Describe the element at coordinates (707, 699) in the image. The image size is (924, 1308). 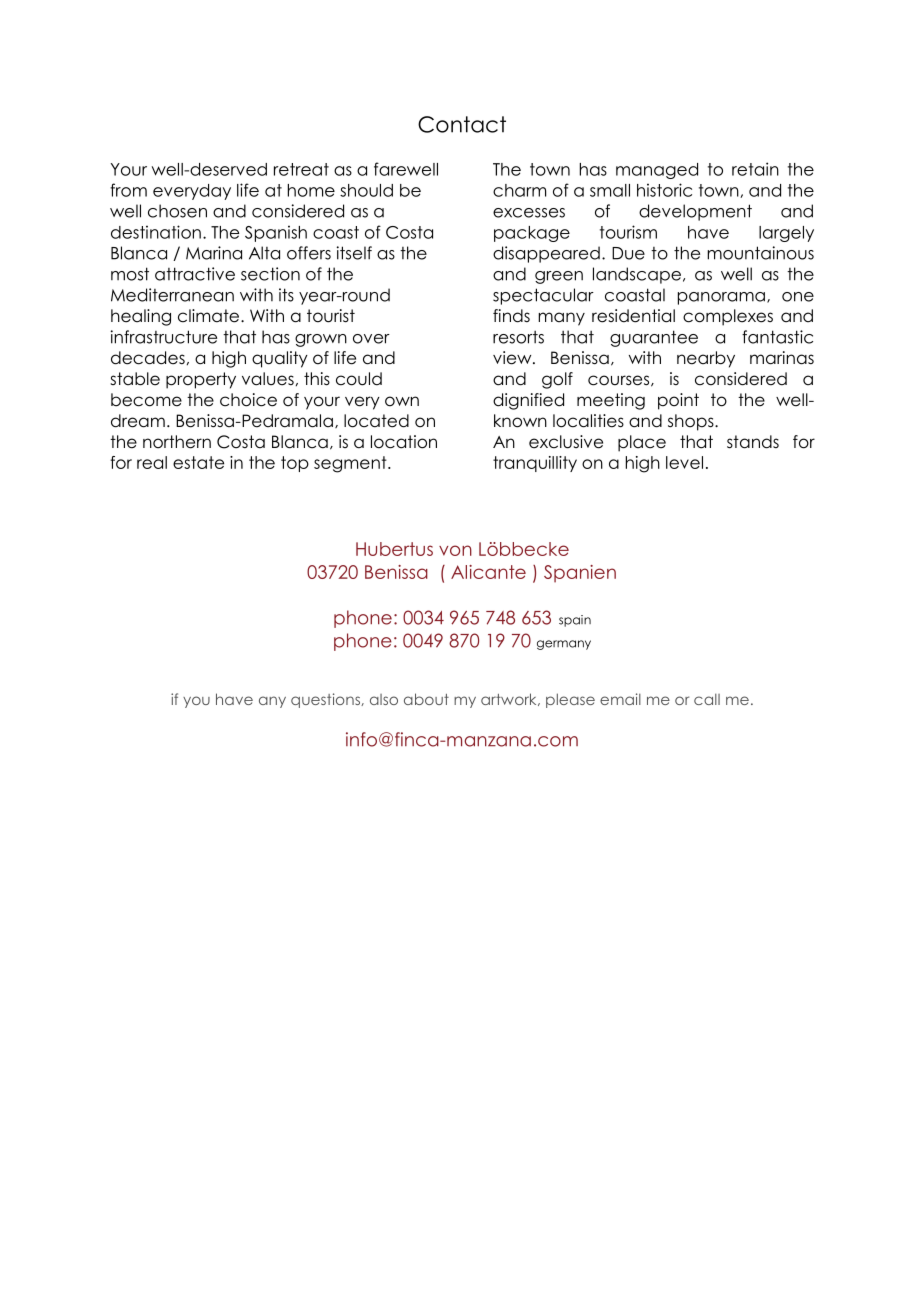
I see `call` at that location.
